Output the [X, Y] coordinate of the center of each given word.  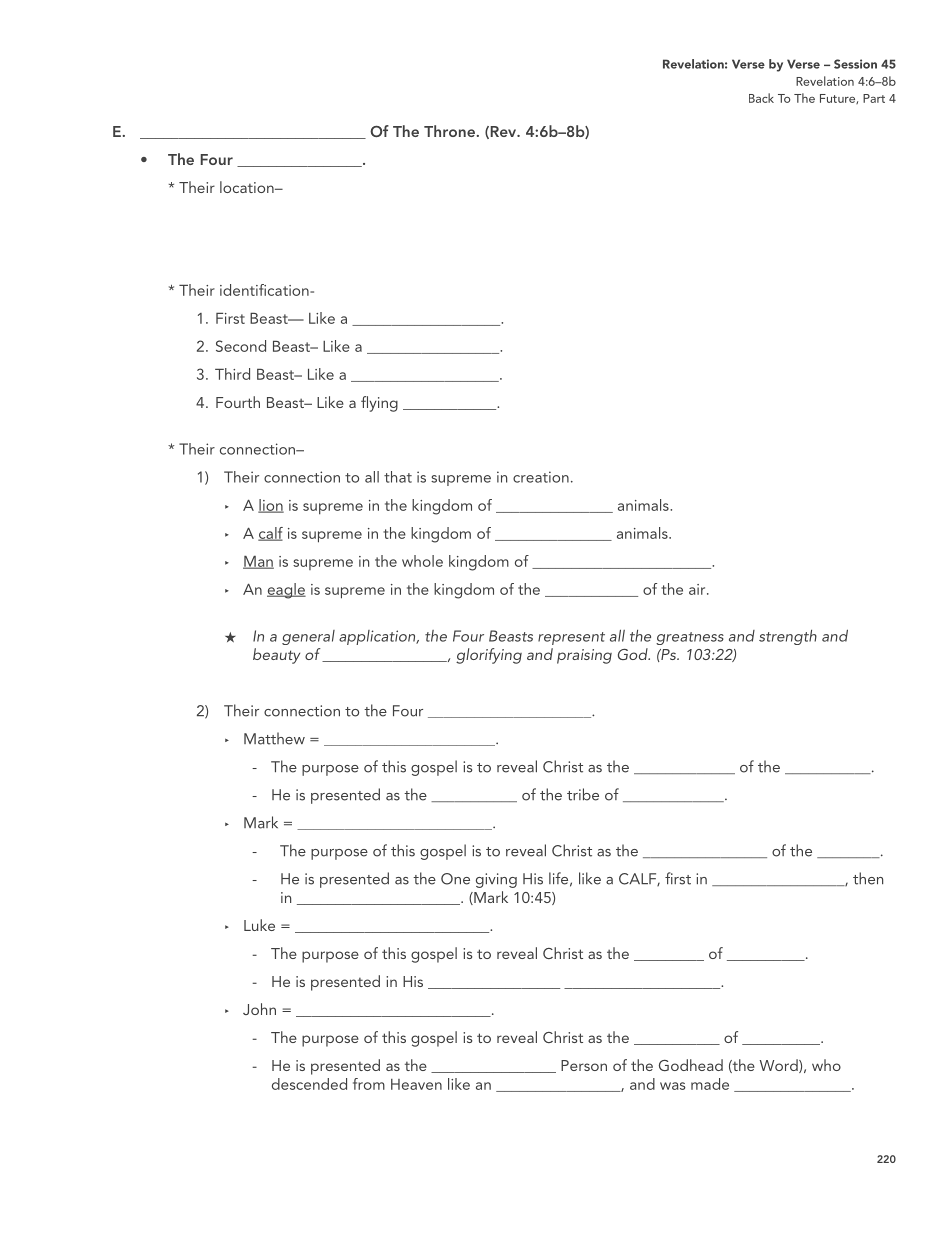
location [248, 187]
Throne [449, 131]
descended [309, 1084]
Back [761, 98]
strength [788, 637]
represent [571, 638]
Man [258, 562]
